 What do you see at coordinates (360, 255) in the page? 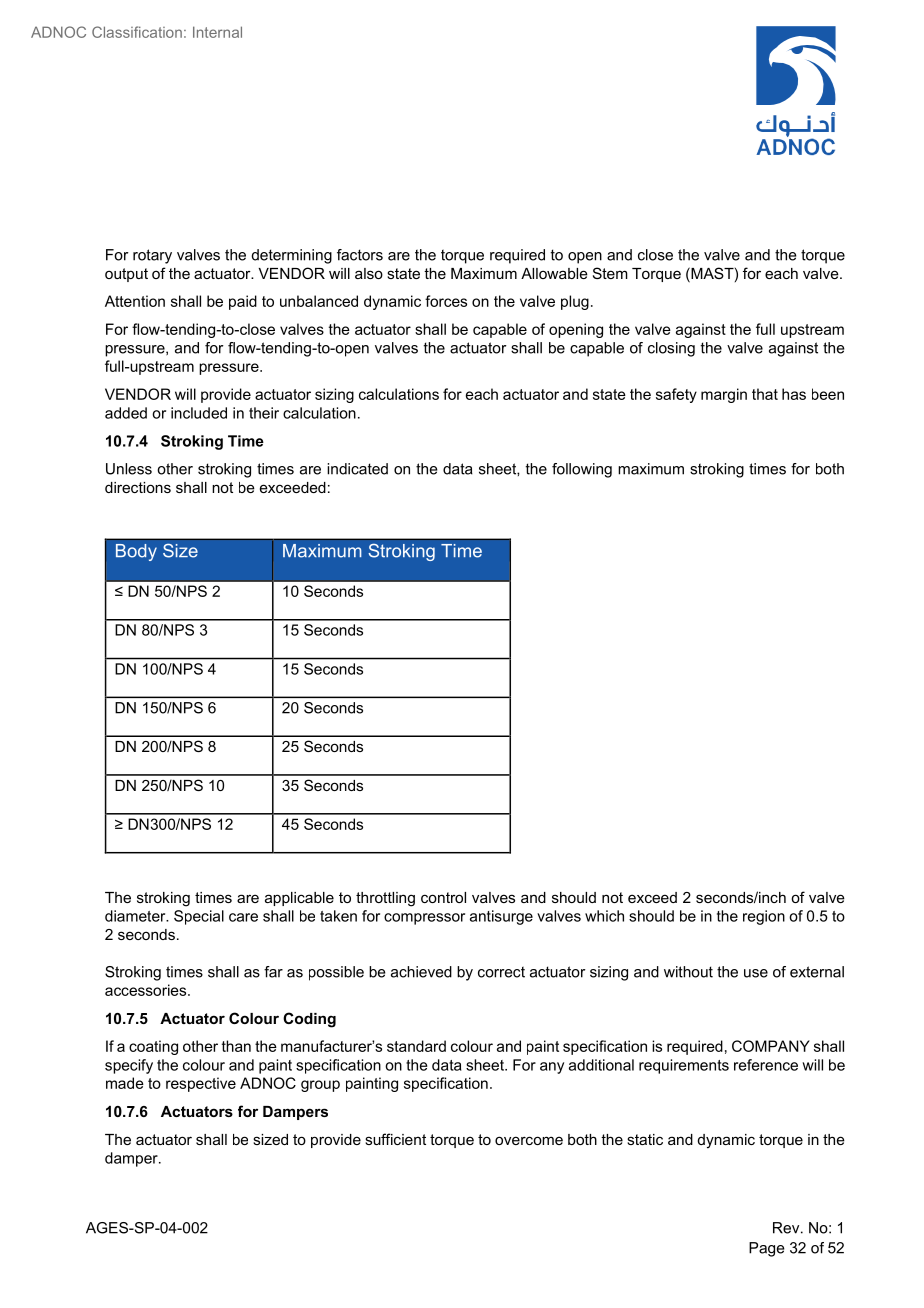
I see `factors` at bounding box center [360, 255].
